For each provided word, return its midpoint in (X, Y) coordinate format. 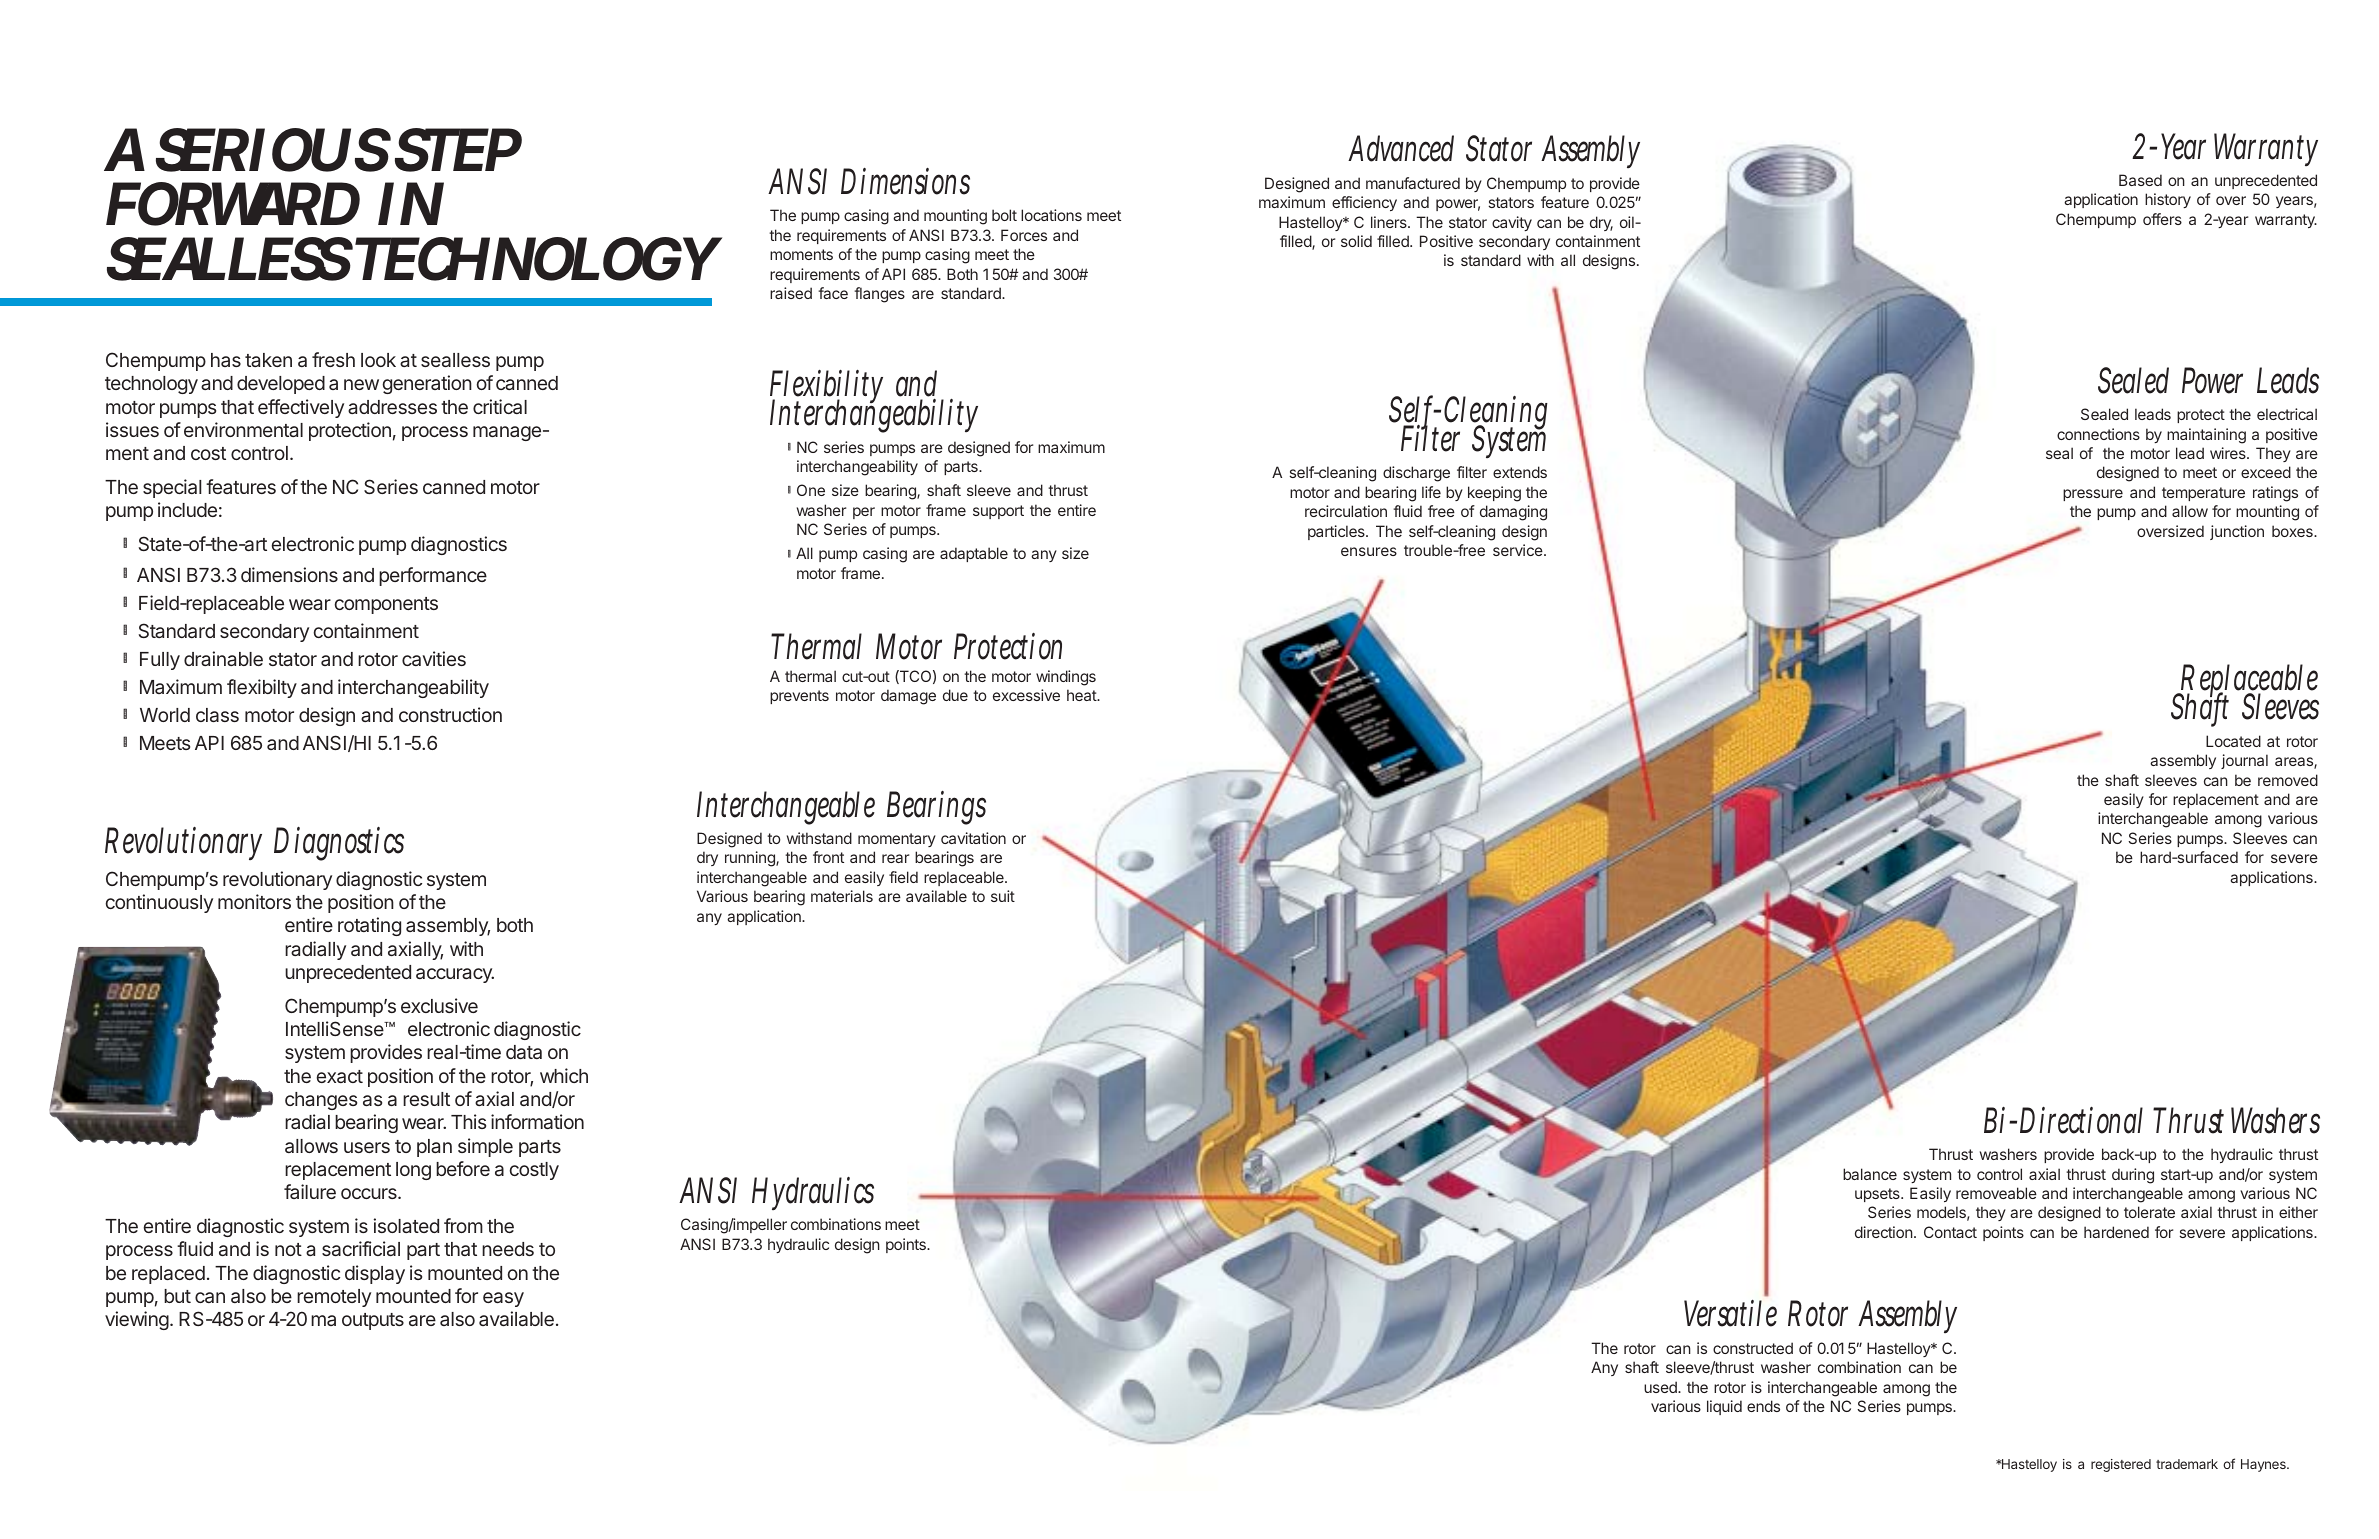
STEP (458, 150)
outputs (373, 1321)
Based (2140, 180)
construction (450, 714)
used (1661, 1387)
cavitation (973, 838)
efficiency (1364, 203)
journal (2244, 761)
